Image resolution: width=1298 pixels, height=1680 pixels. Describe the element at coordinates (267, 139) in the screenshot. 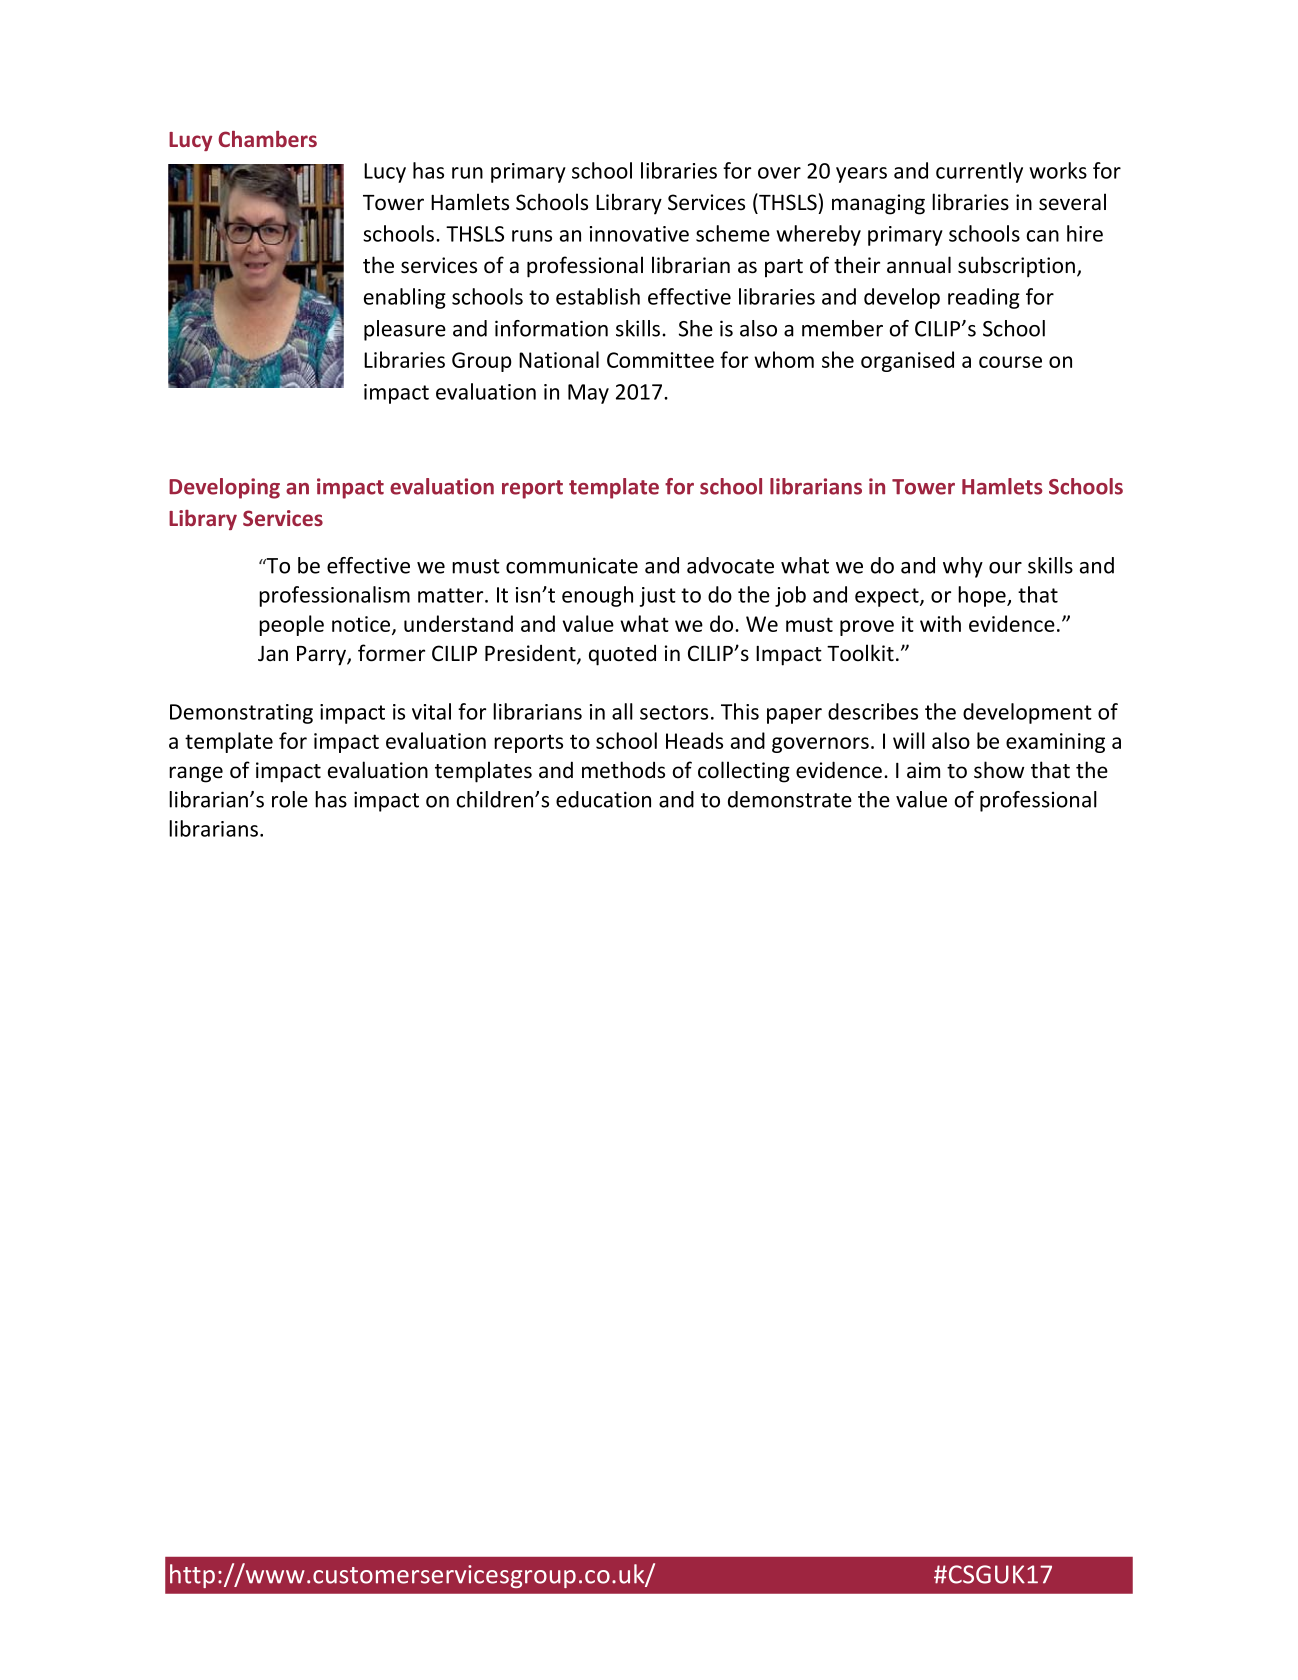

I see `Chambers` at that location.
